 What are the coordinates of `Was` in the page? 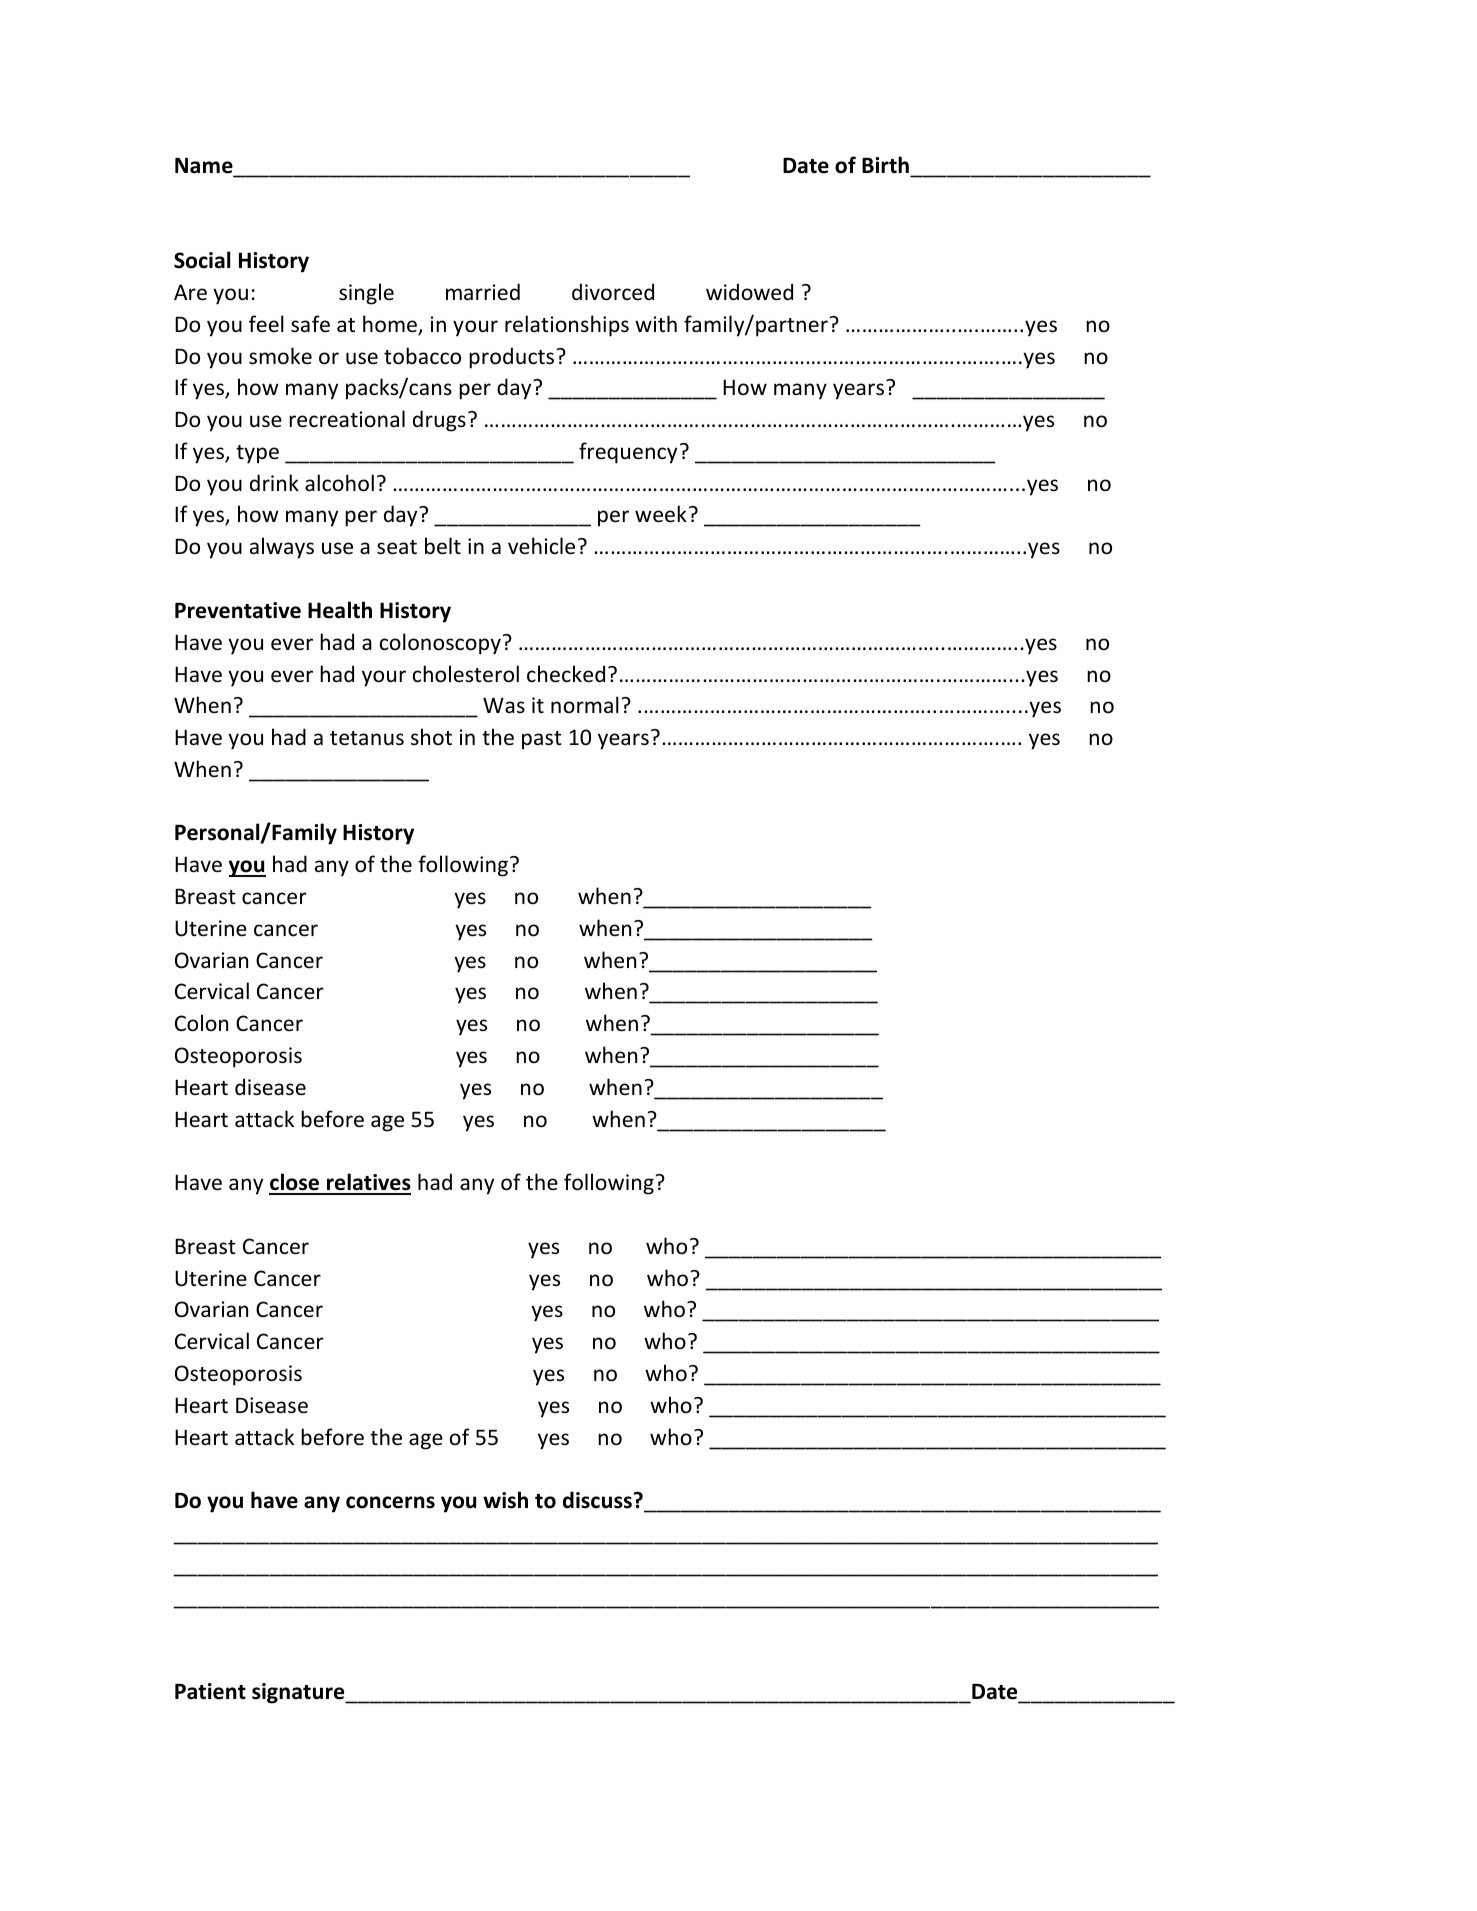 It's located at (504, 705).
